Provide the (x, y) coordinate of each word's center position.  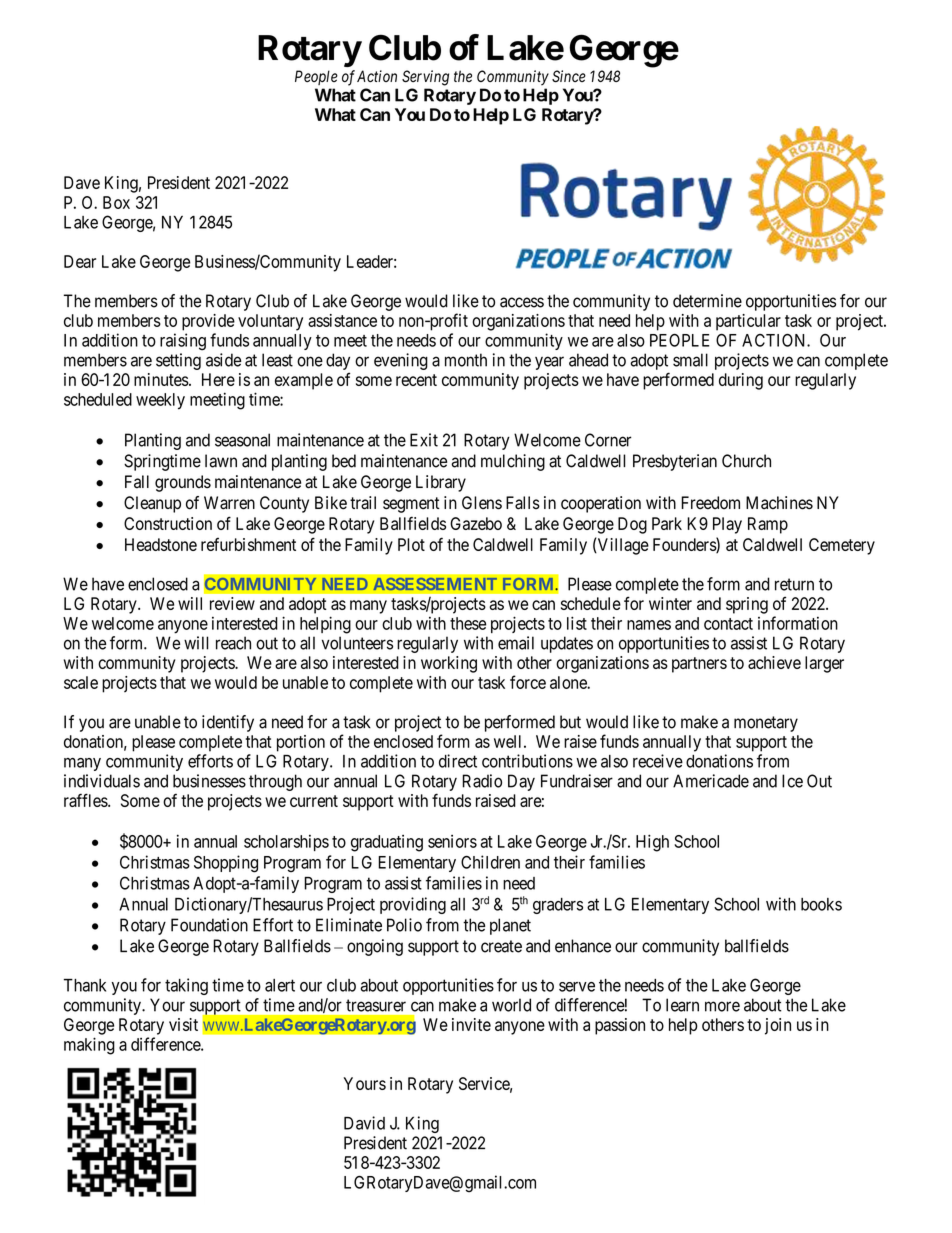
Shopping (226, 864)
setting (178, 361)
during (741, 381)
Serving (425, 78)
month (466, 360)
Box (116, 202)
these (468, 623)
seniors (452, 841)
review (232, 603)
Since (569, 76)
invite (471, 1024)
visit (183, 1024)
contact (728, 624)
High (652, 843)
